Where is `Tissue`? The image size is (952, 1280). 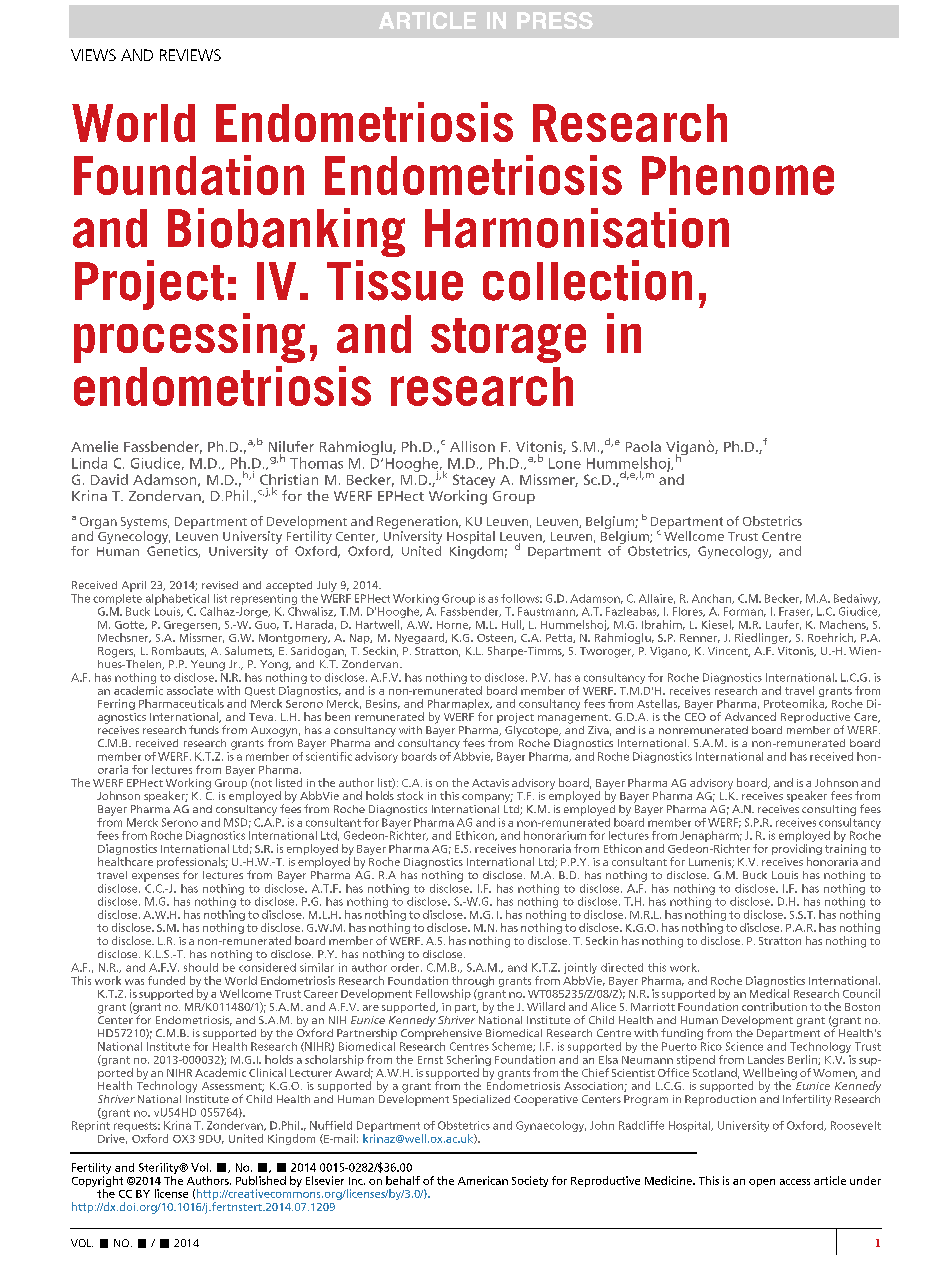
Tissue is located at coordinates (395, 280).
